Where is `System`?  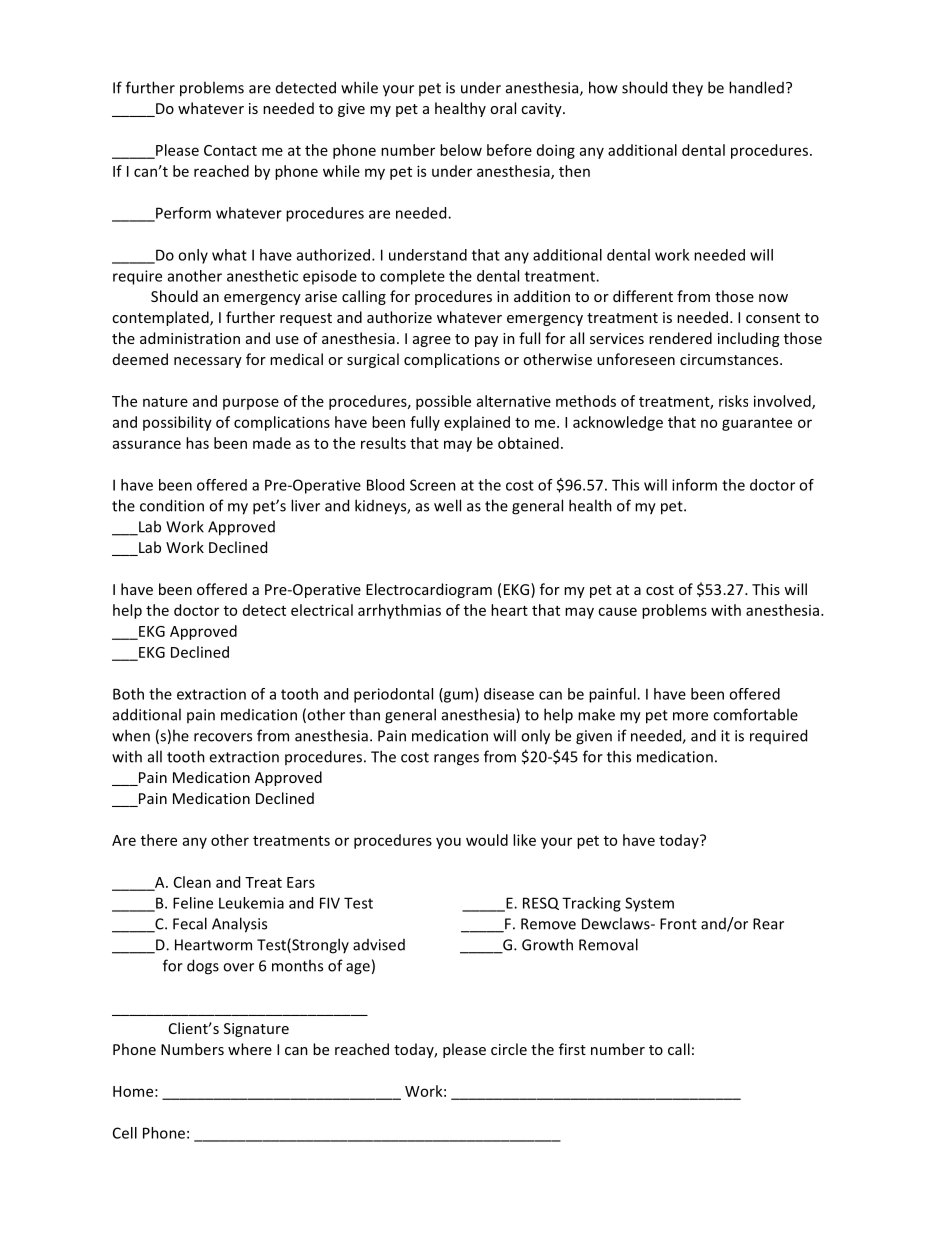 System is located at coordinates (649, 904).
